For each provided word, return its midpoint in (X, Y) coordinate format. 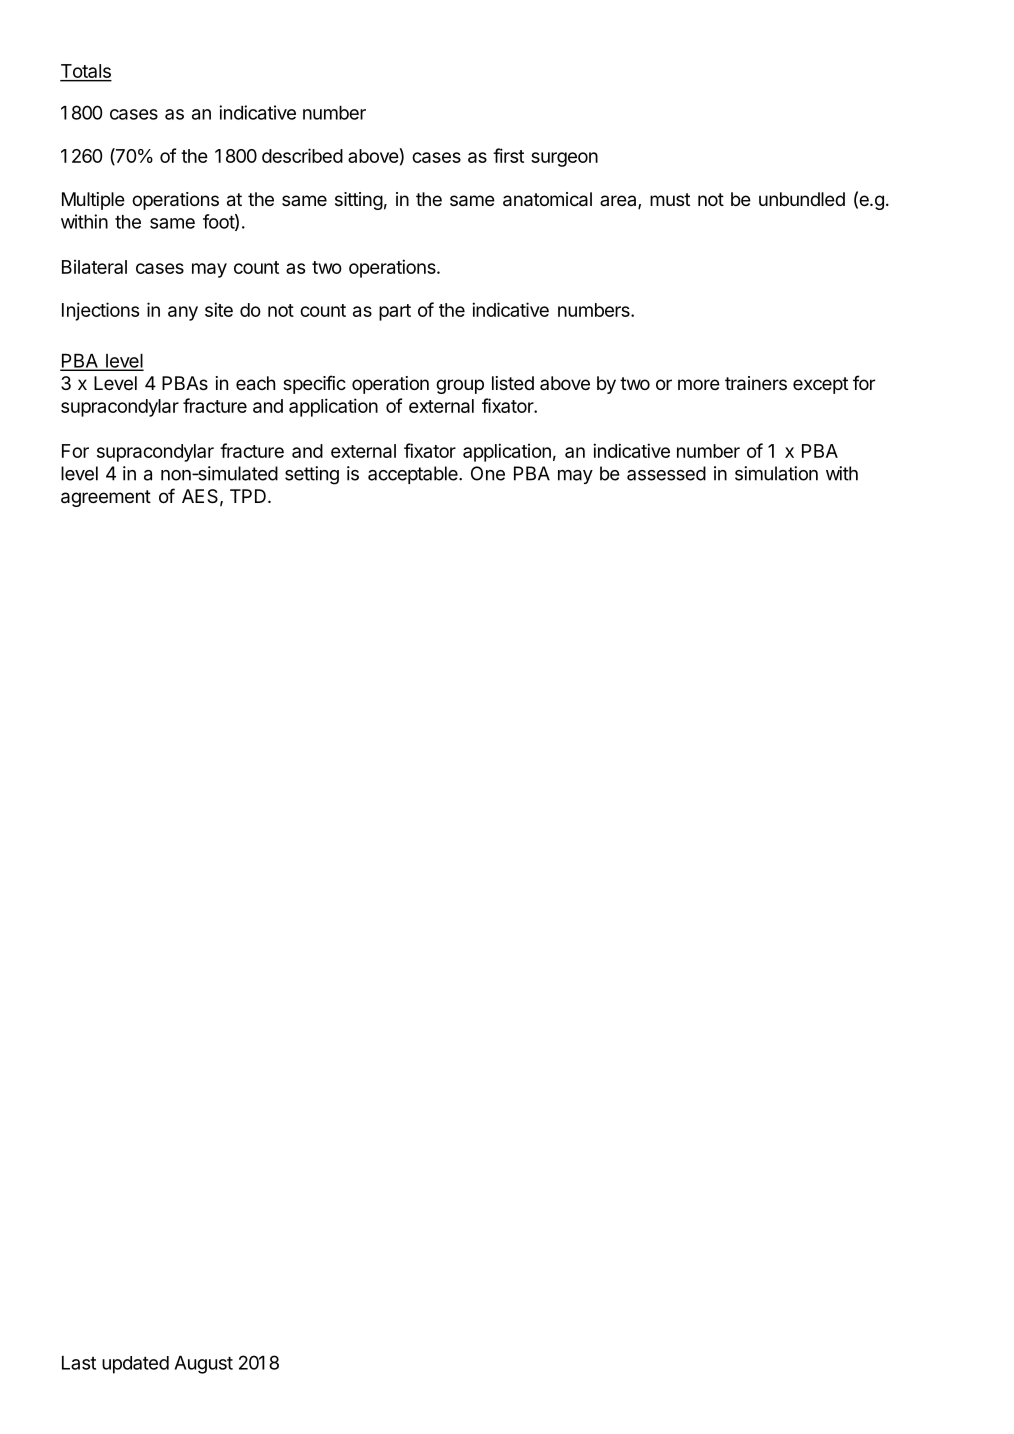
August (203, 1365)
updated (135, 1365)
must (670, 199)
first (508, 155)
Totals (86, 72)
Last (79, 1363)
